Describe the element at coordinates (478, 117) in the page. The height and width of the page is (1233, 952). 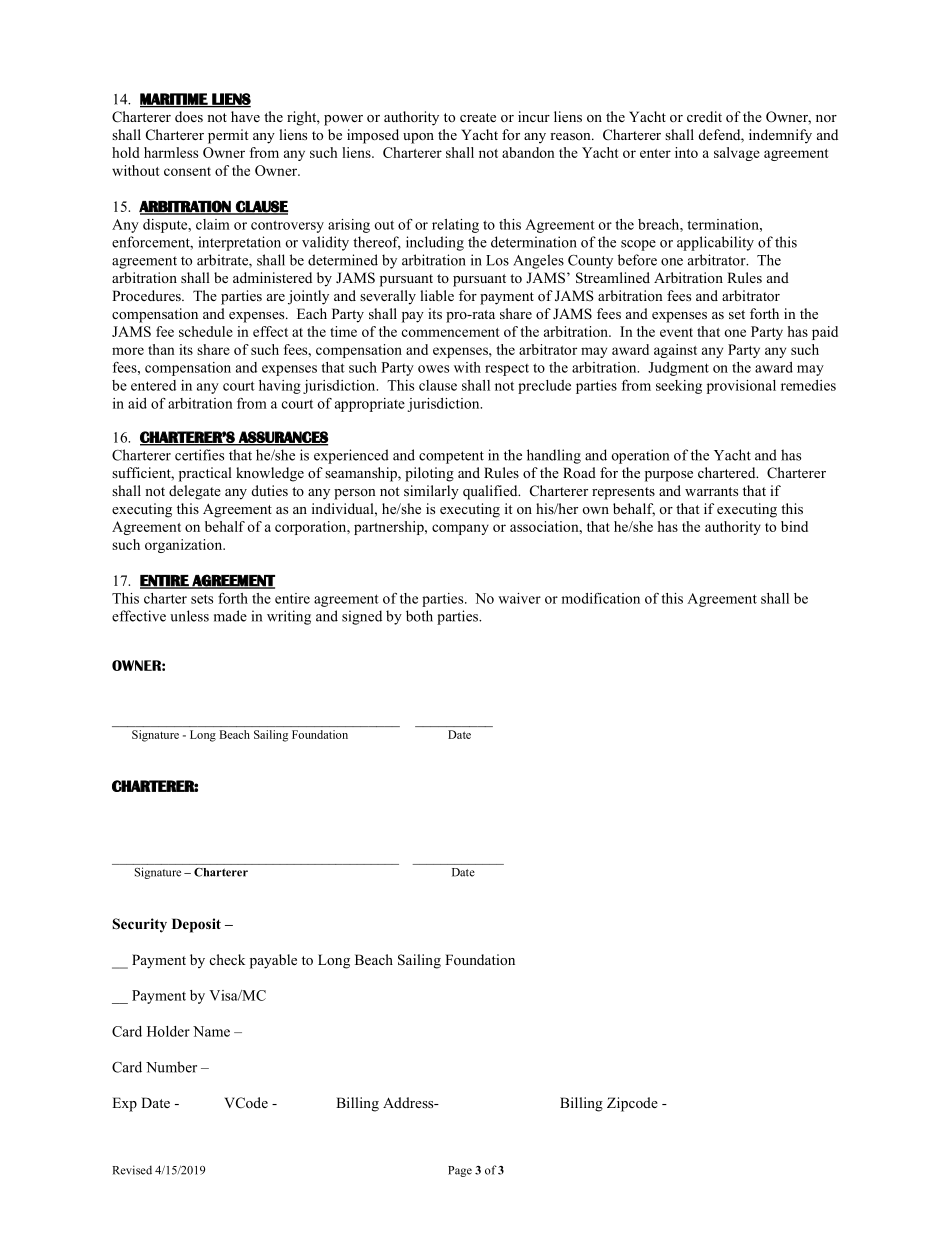
I see `create` at that location.
